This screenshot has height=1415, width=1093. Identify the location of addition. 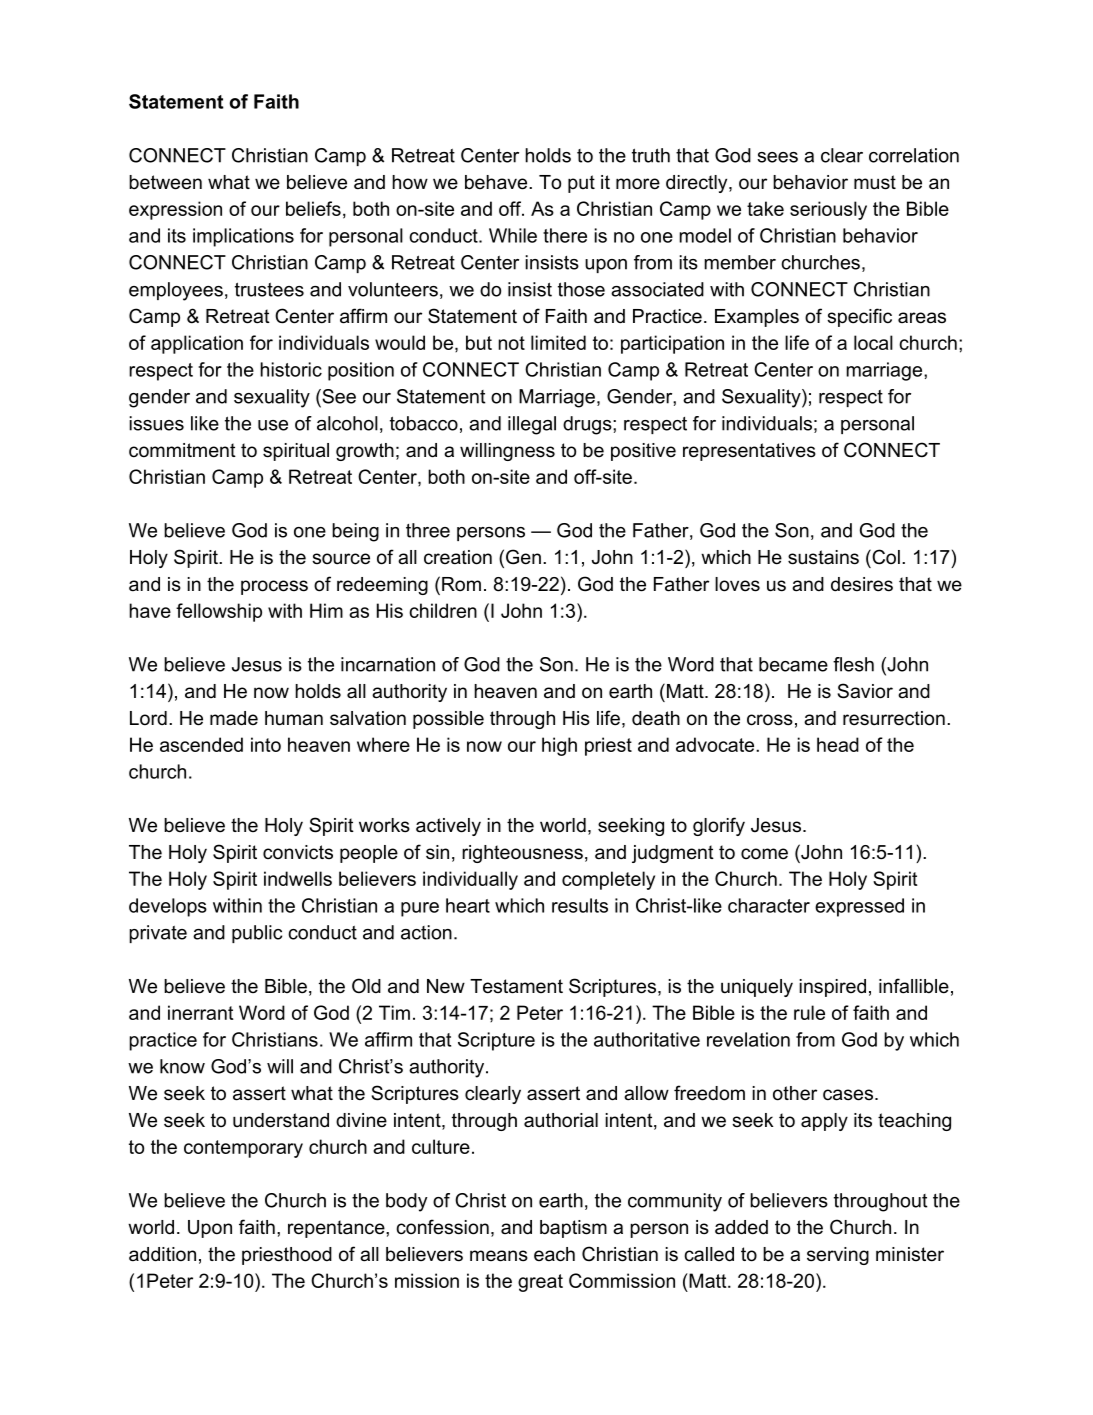
(162, 1254).
